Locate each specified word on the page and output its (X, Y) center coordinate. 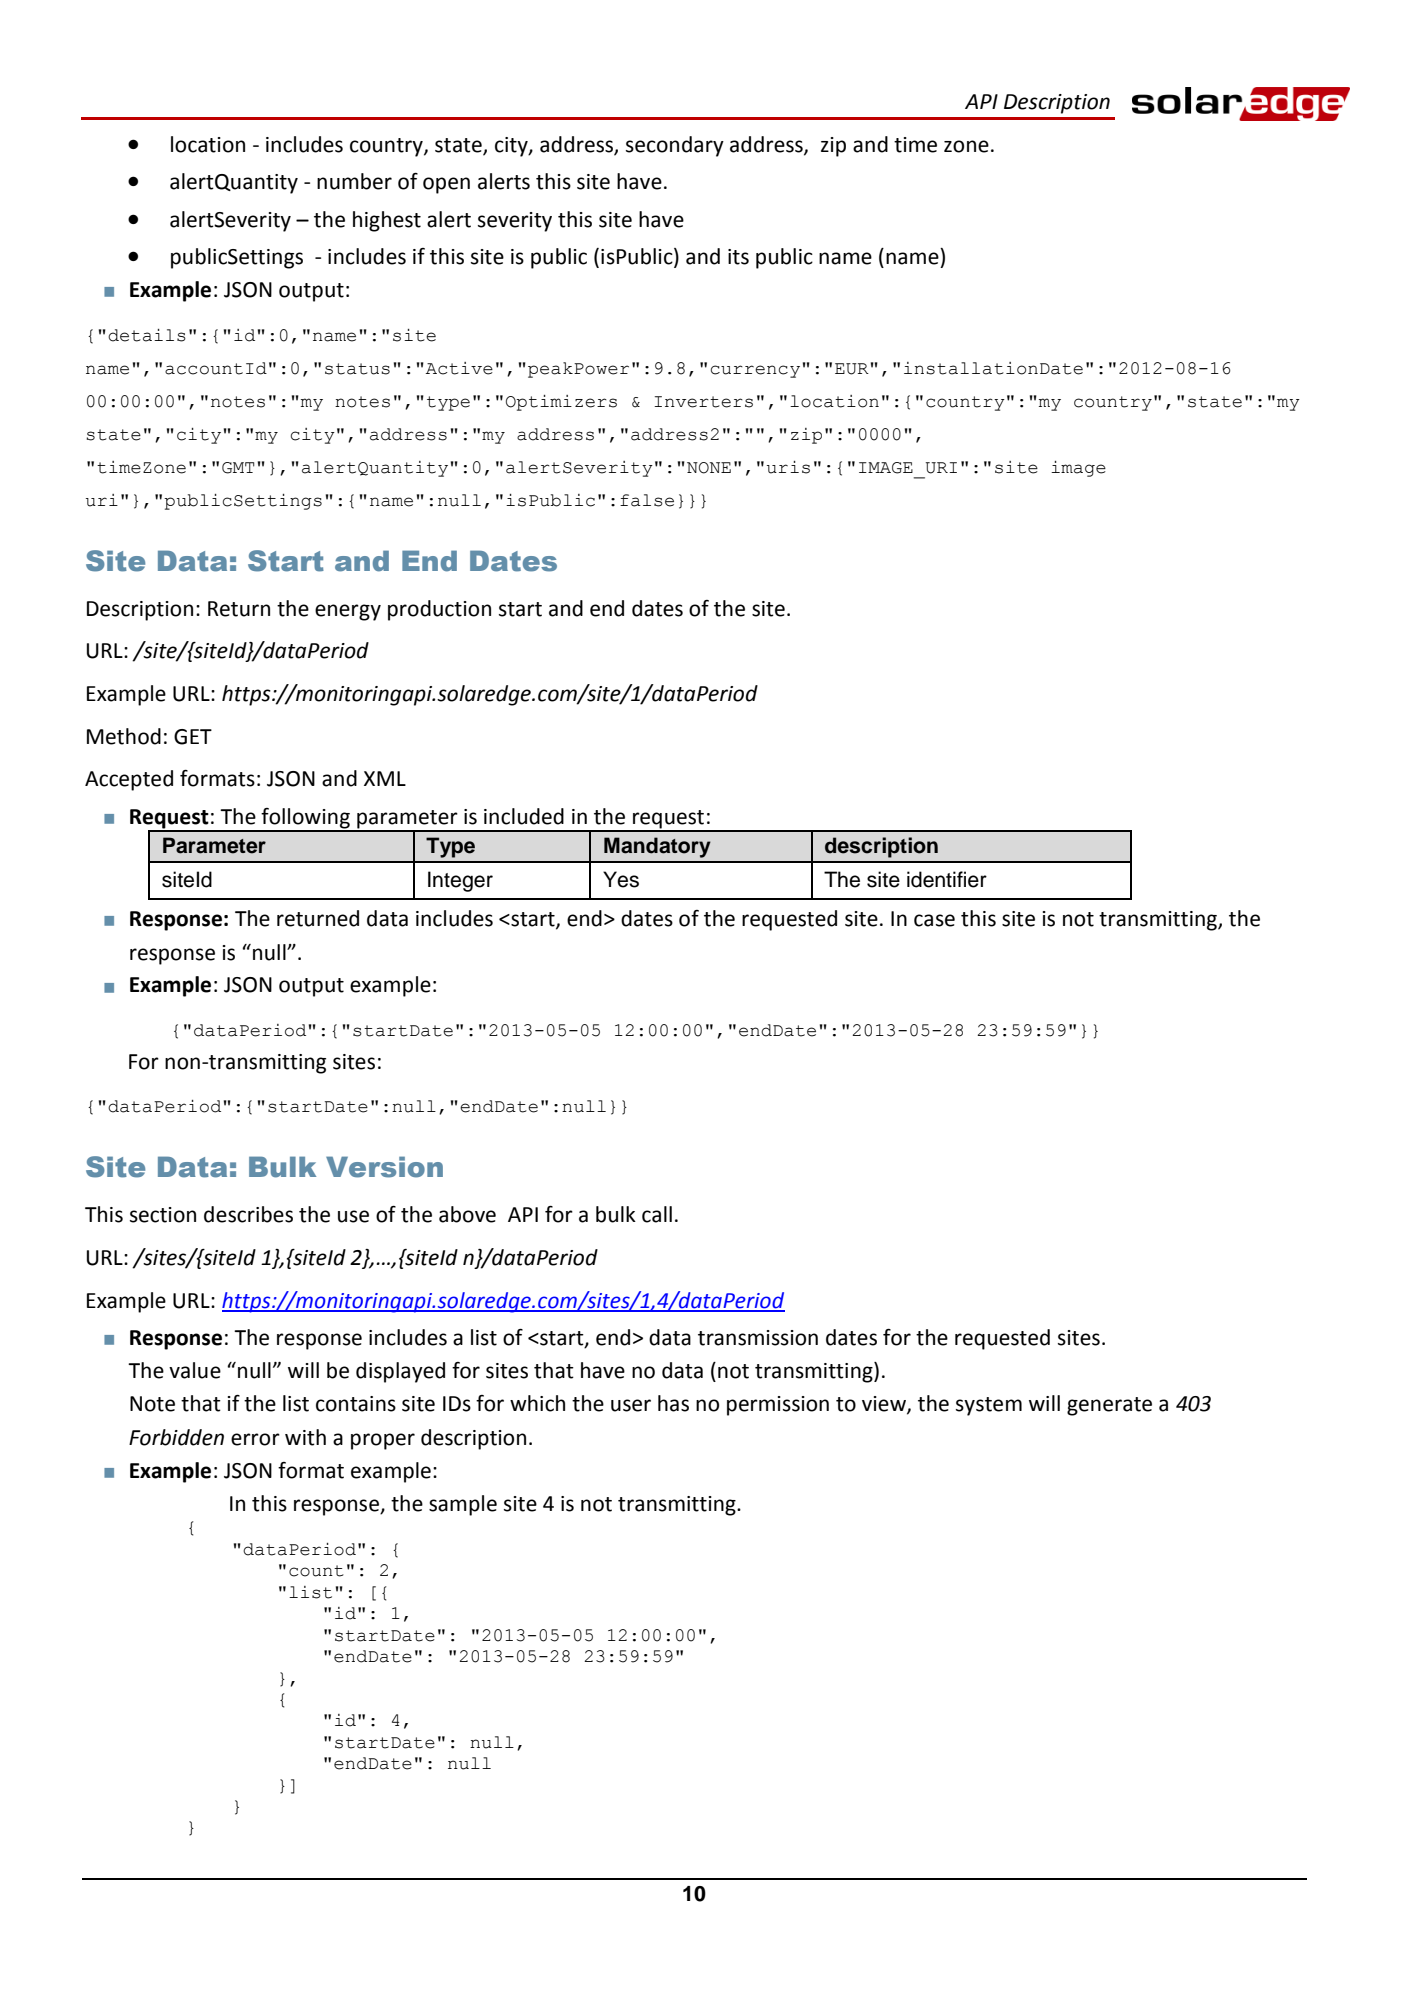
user (631, 1405)
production (439, 610)
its (738, 257)
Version (384, 1167)
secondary (675, 146)
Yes (621, 879)
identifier (947, 879)
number (354, 181)
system (989, 1406)
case (934, 920)
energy (348, 612)
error (255, 1439)
